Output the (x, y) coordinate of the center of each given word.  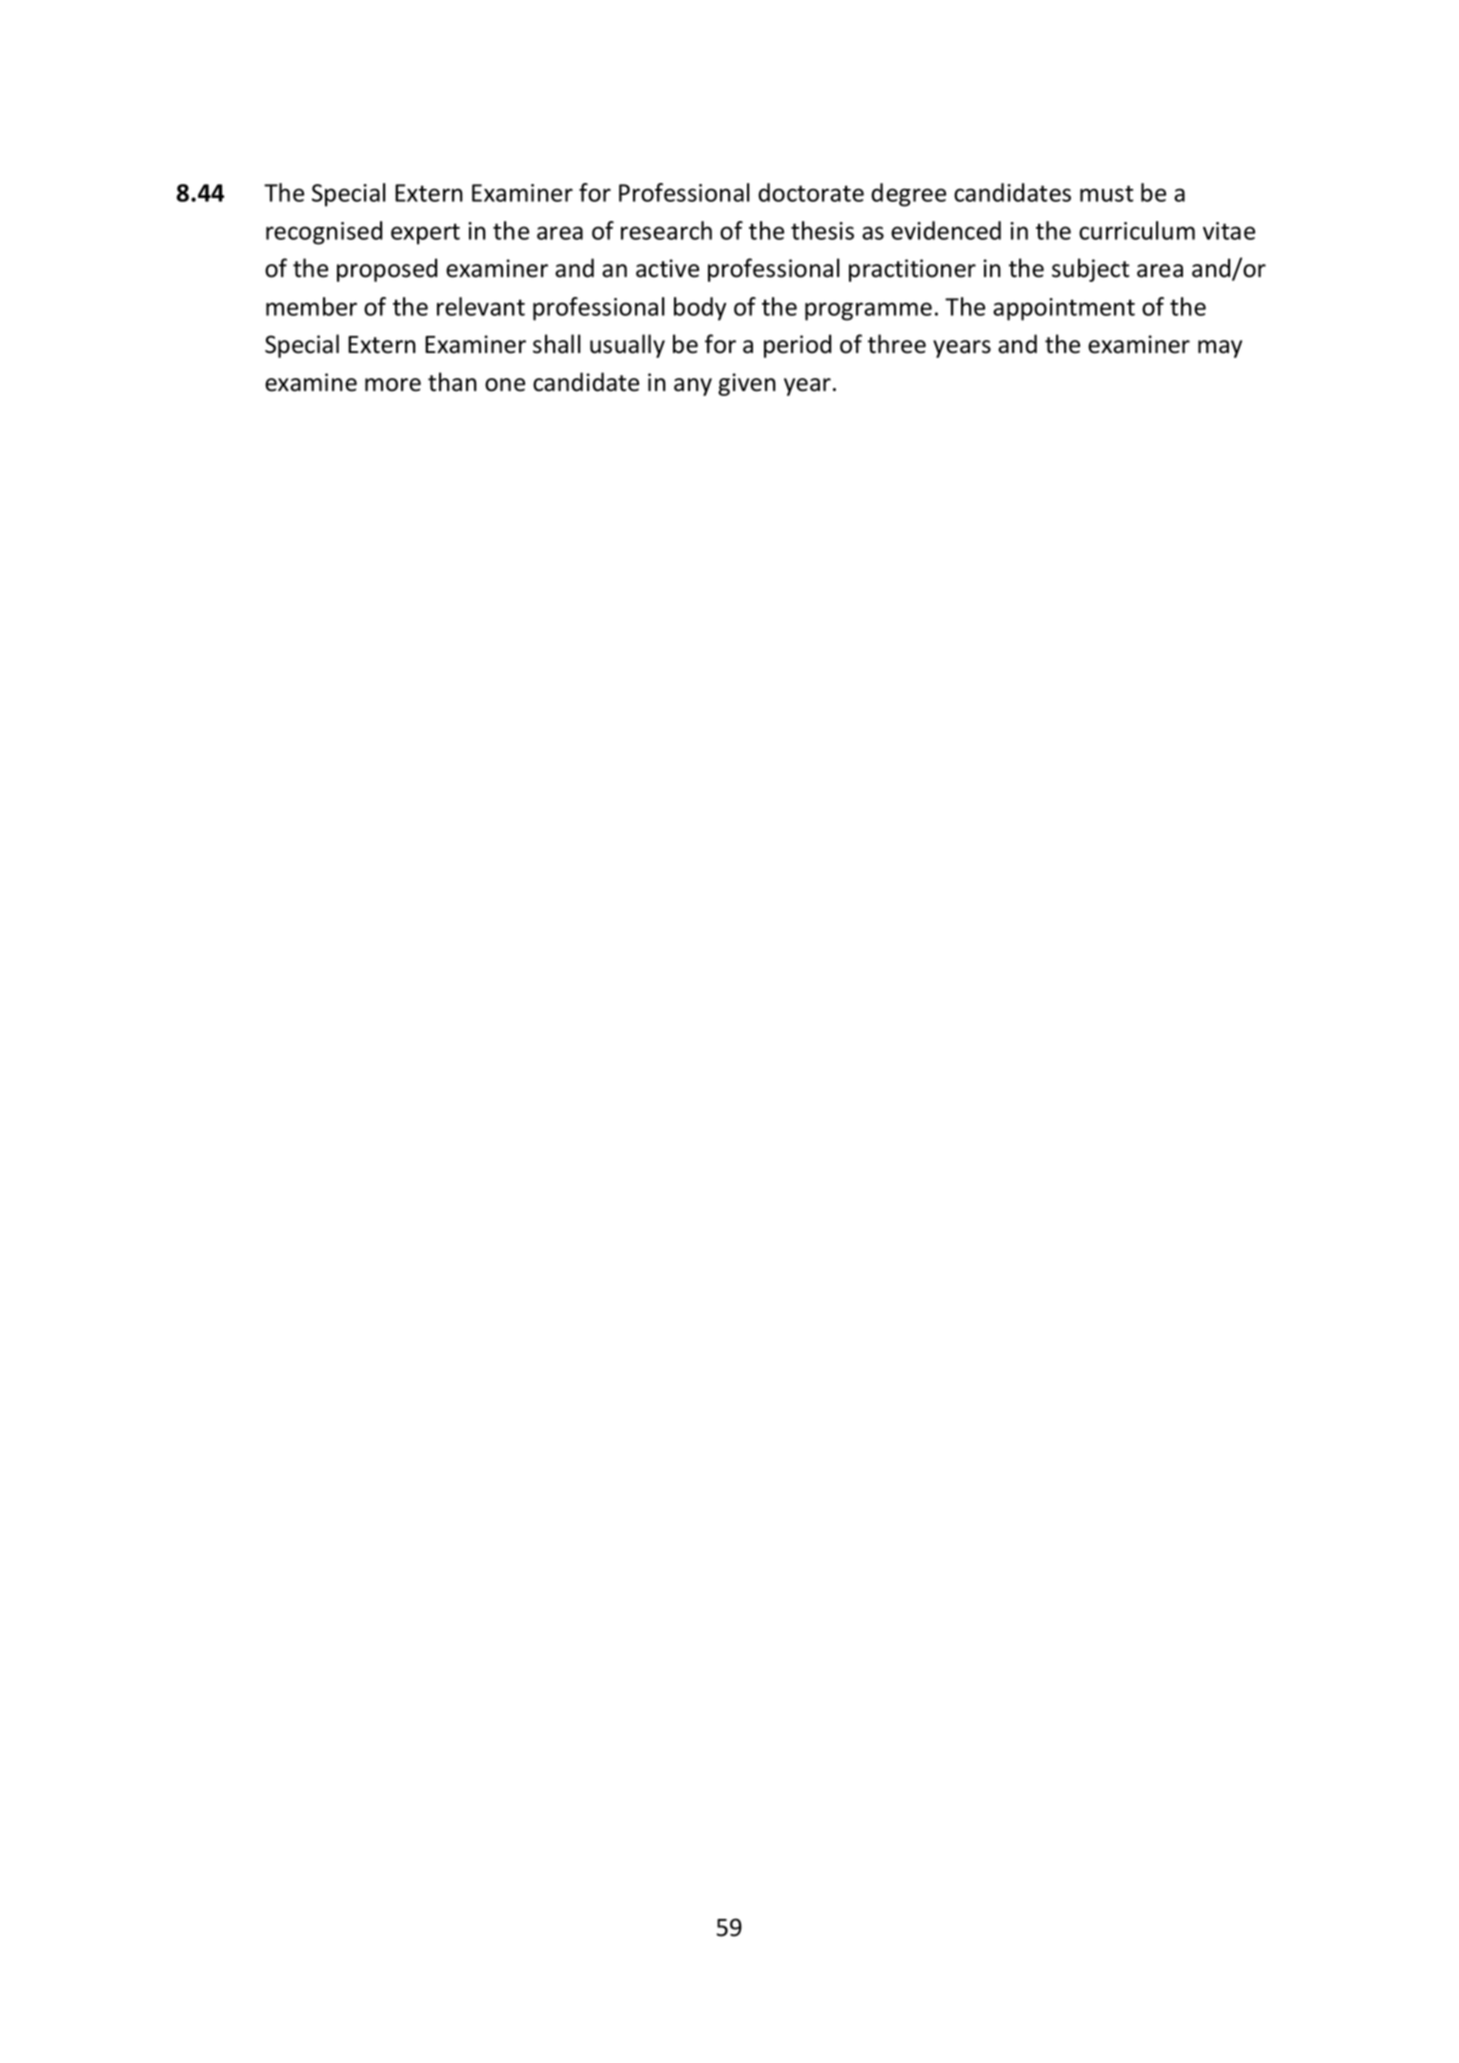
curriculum (1137, 230)
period (798, 346)
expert (425, 234)
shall (557, 344)
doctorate (811, 192)
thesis (822, 230)
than (452, 382)
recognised (324, 233)
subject (1090, 270)
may (1220, 349)
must (1107, 193)
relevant (481, 306)
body (700, 309)
